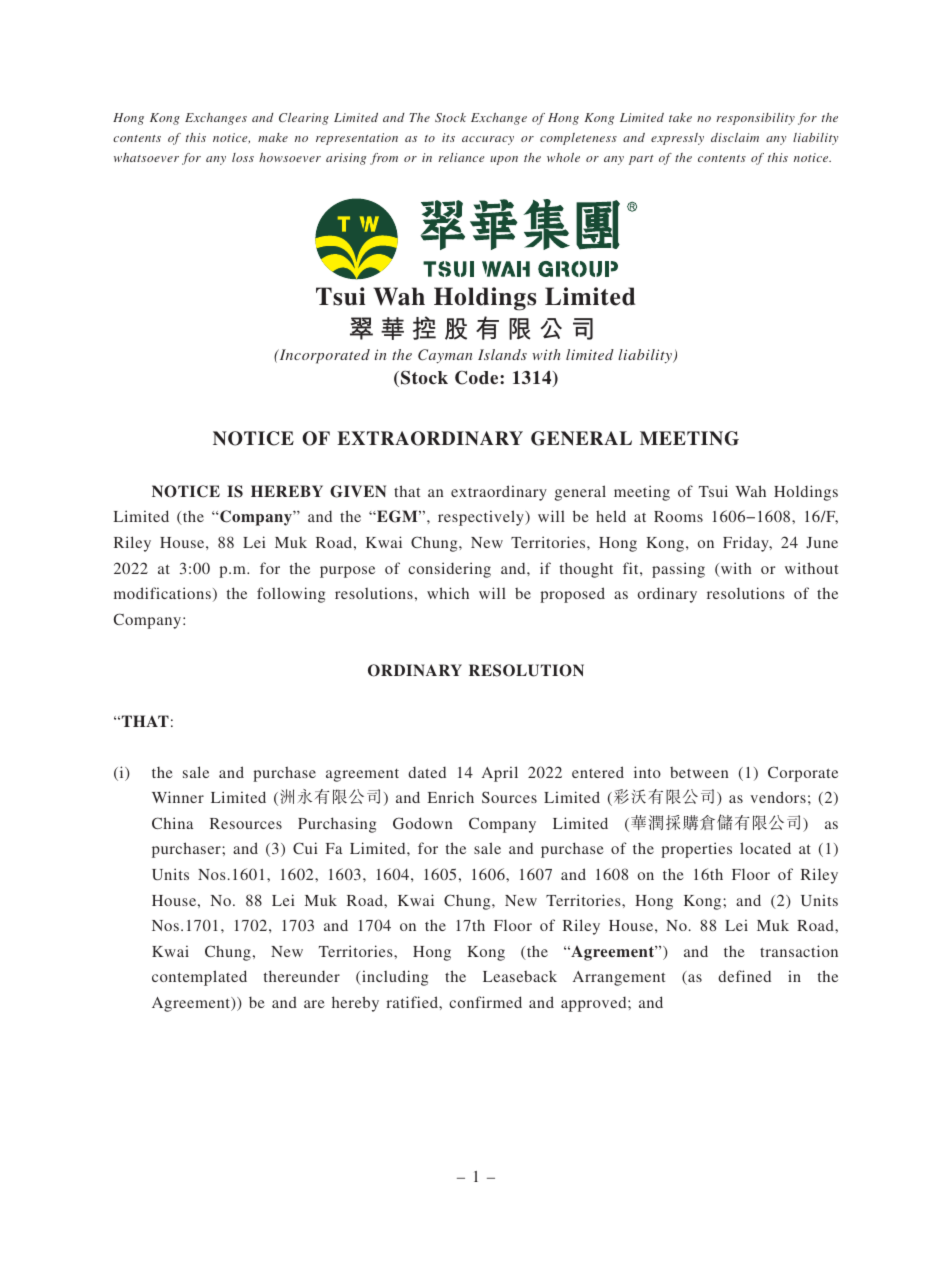 This screenshot has height=1270, width=952. What do you see at coordinates (502, 354) in the screenshot?
I see `Islands` at bounding box center [502, 354].
